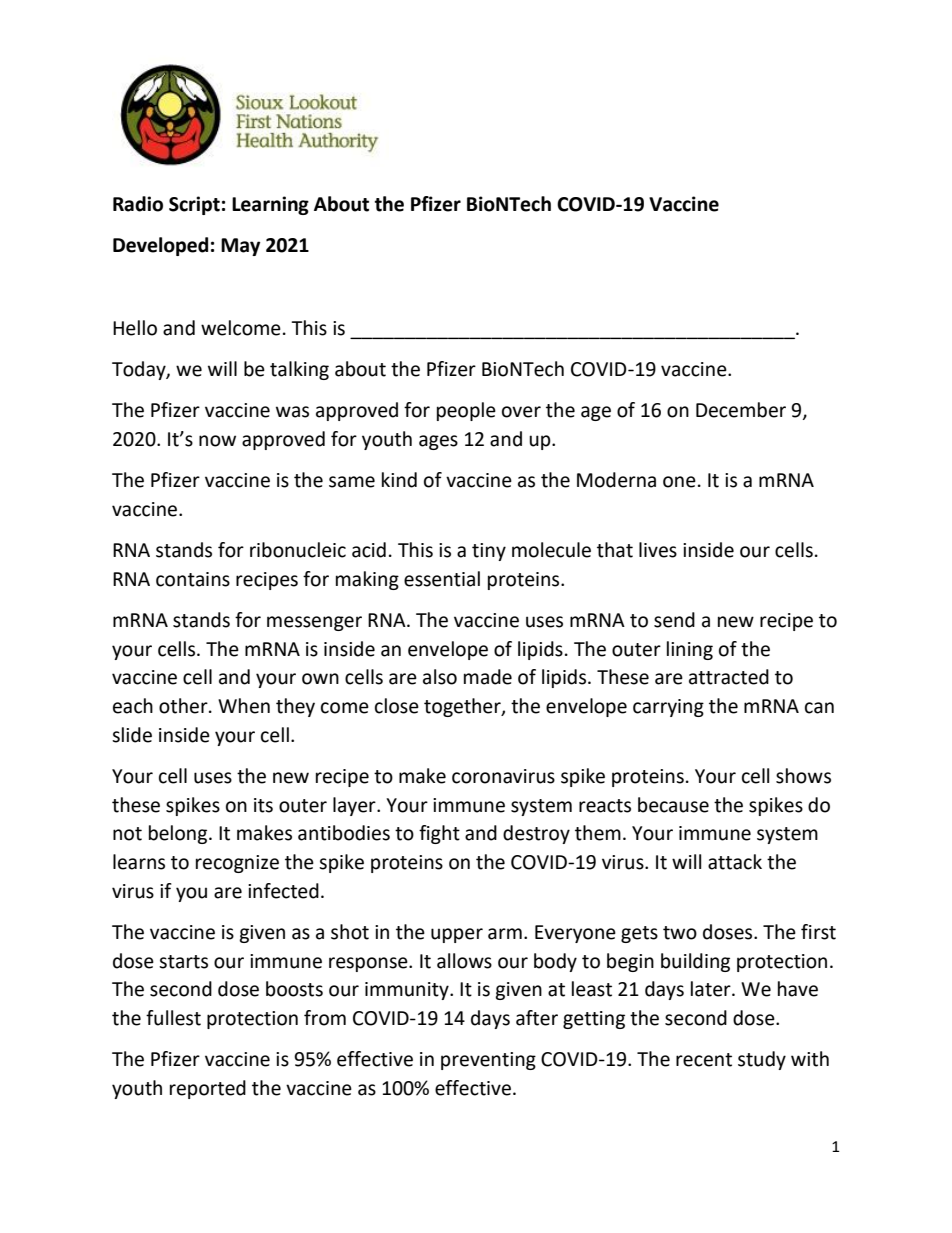 This screenshot has width=952, height=1233. I want to click on now, so click(217, 441).
